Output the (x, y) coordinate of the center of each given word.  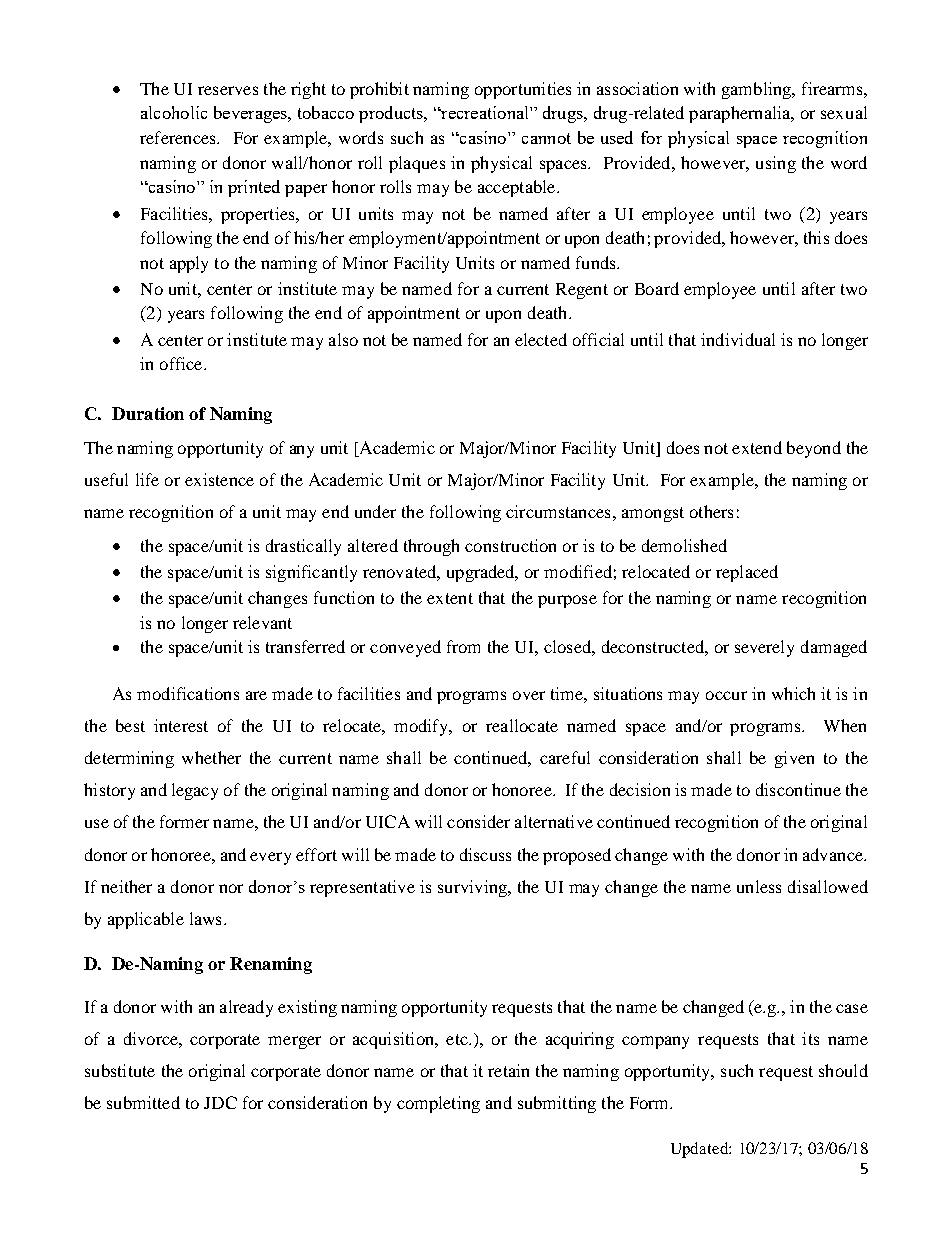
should (843, 1070)
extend (757, 447)
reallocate (522, 725)
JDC (220, 1102)
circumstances (558, 511)
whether (211, 757)
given (794, 759)
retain (508, 1070)
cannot (546, 138)
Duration (148, 413)
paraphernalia (741, 114)
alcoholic (174, 112)
